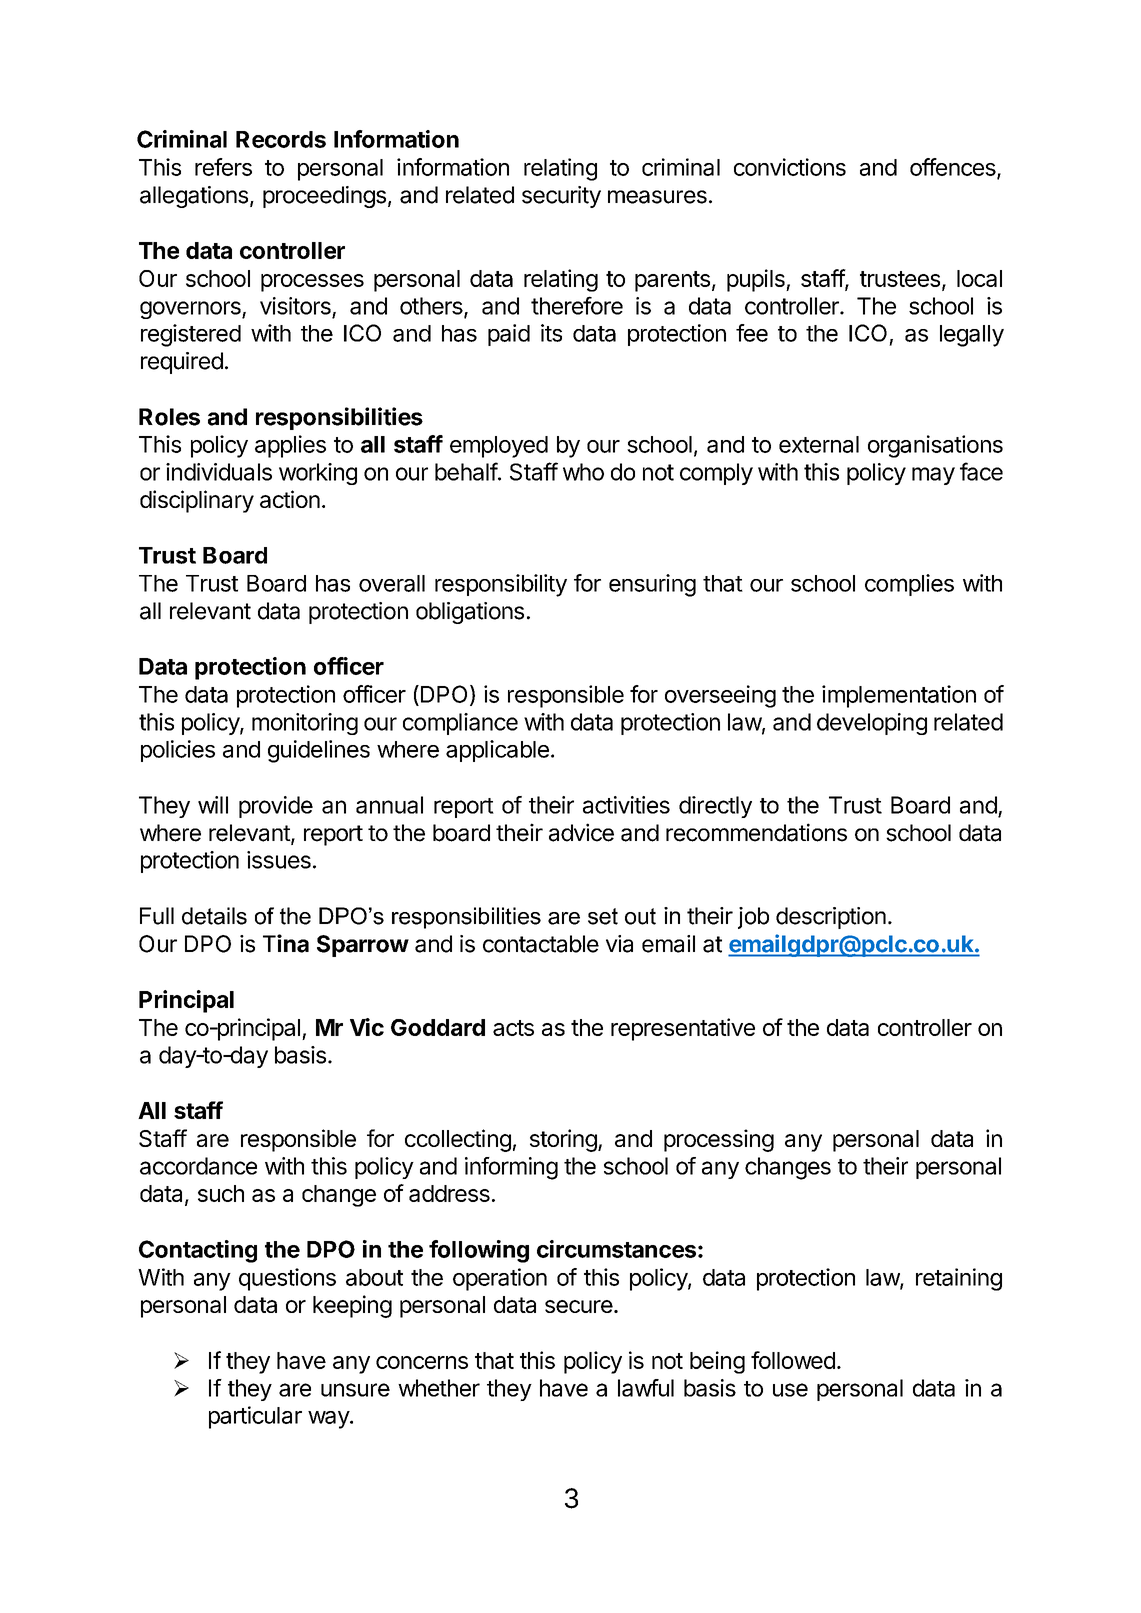 This document has height=1613, width=1141. I want to click on lawful, so click(646, 1388).
